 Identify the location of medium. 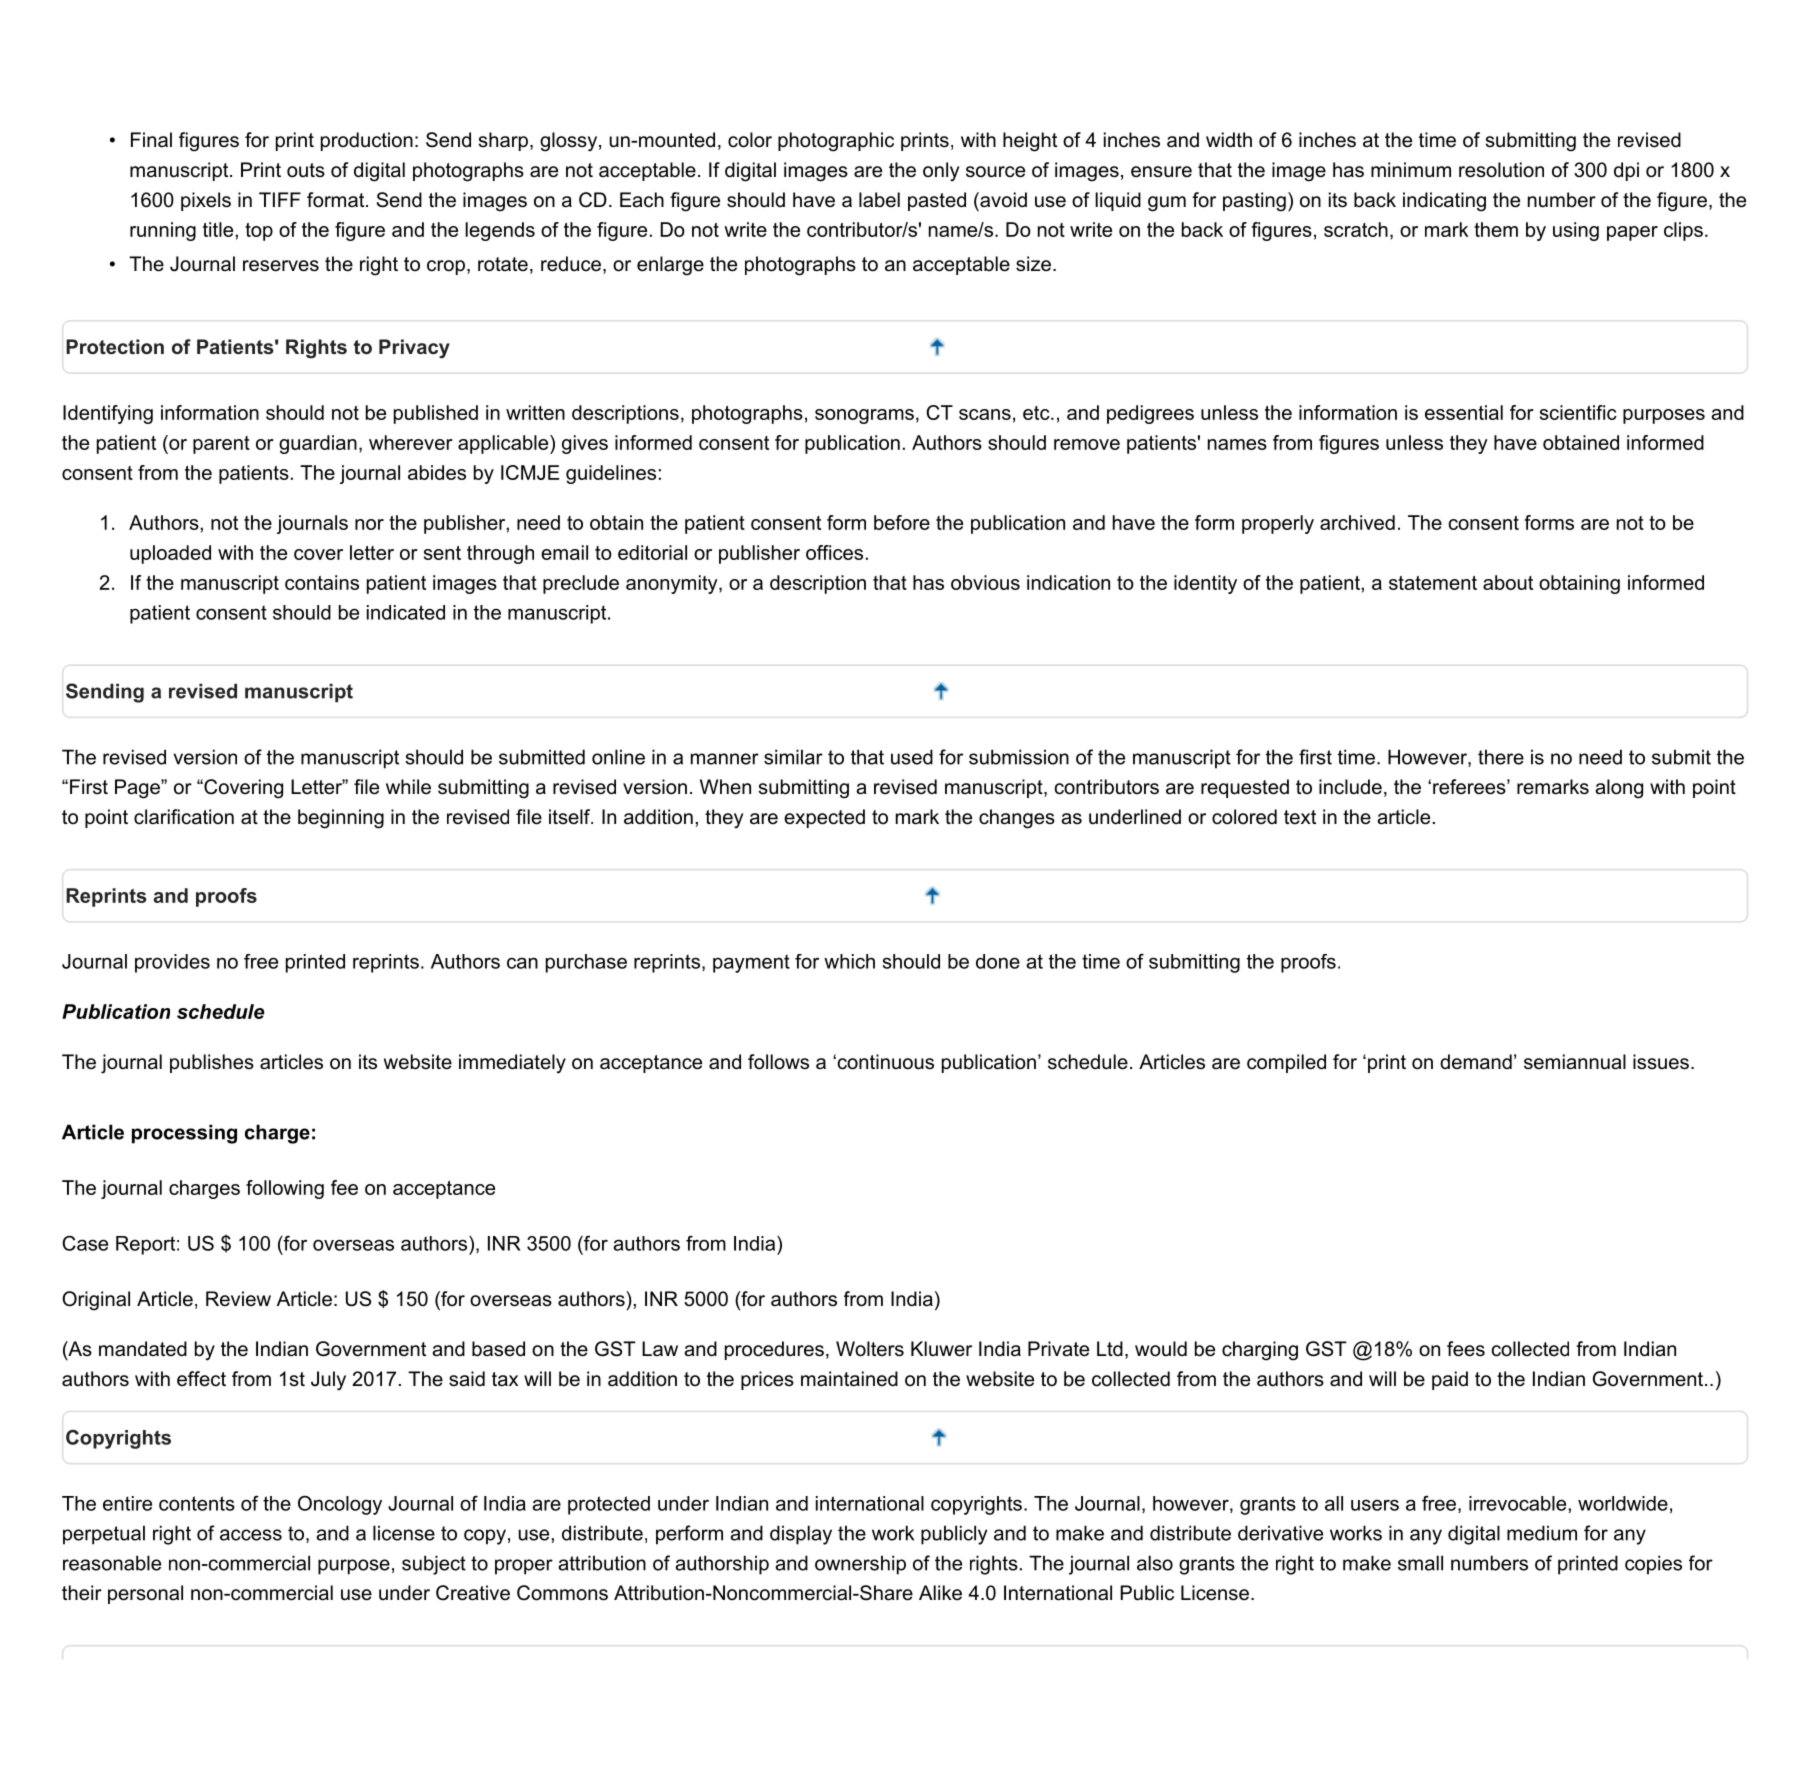
(1542, 1533).
